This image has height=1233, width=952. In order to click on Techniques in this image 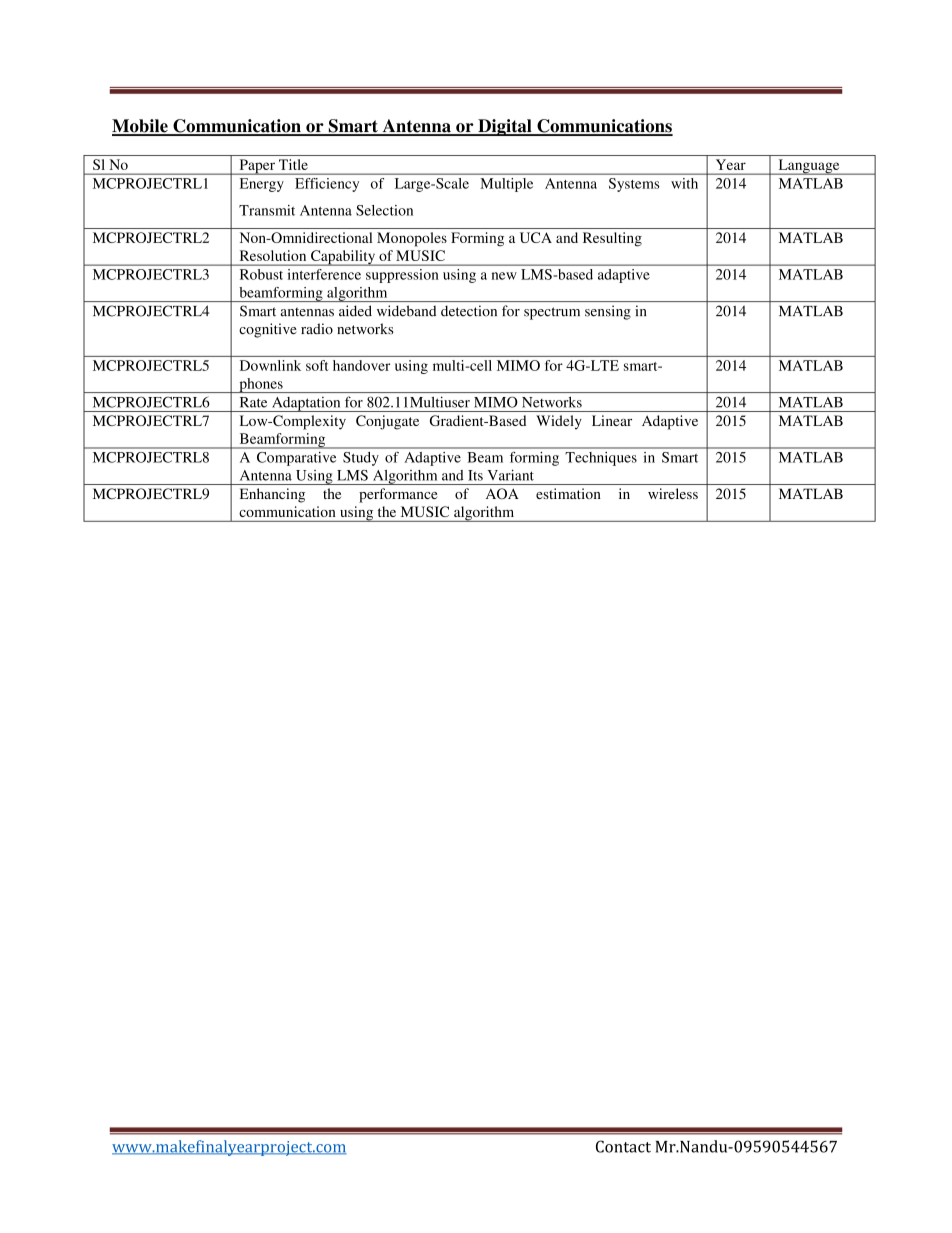, I will do `click(601, 459)`.
